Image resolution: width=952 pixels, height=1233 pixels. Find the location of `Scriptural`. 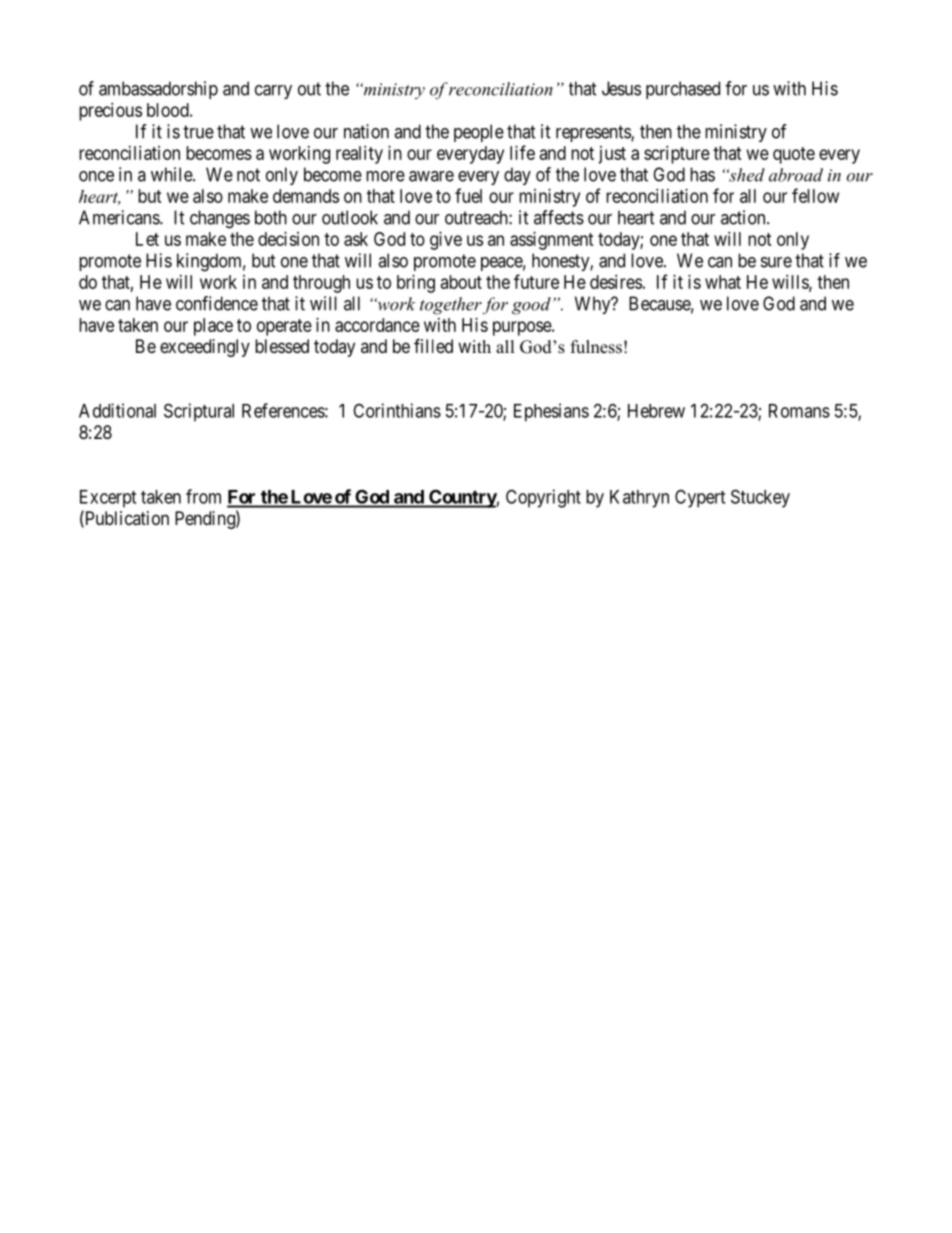

Scriptural is located at coordinates (199, 412).
